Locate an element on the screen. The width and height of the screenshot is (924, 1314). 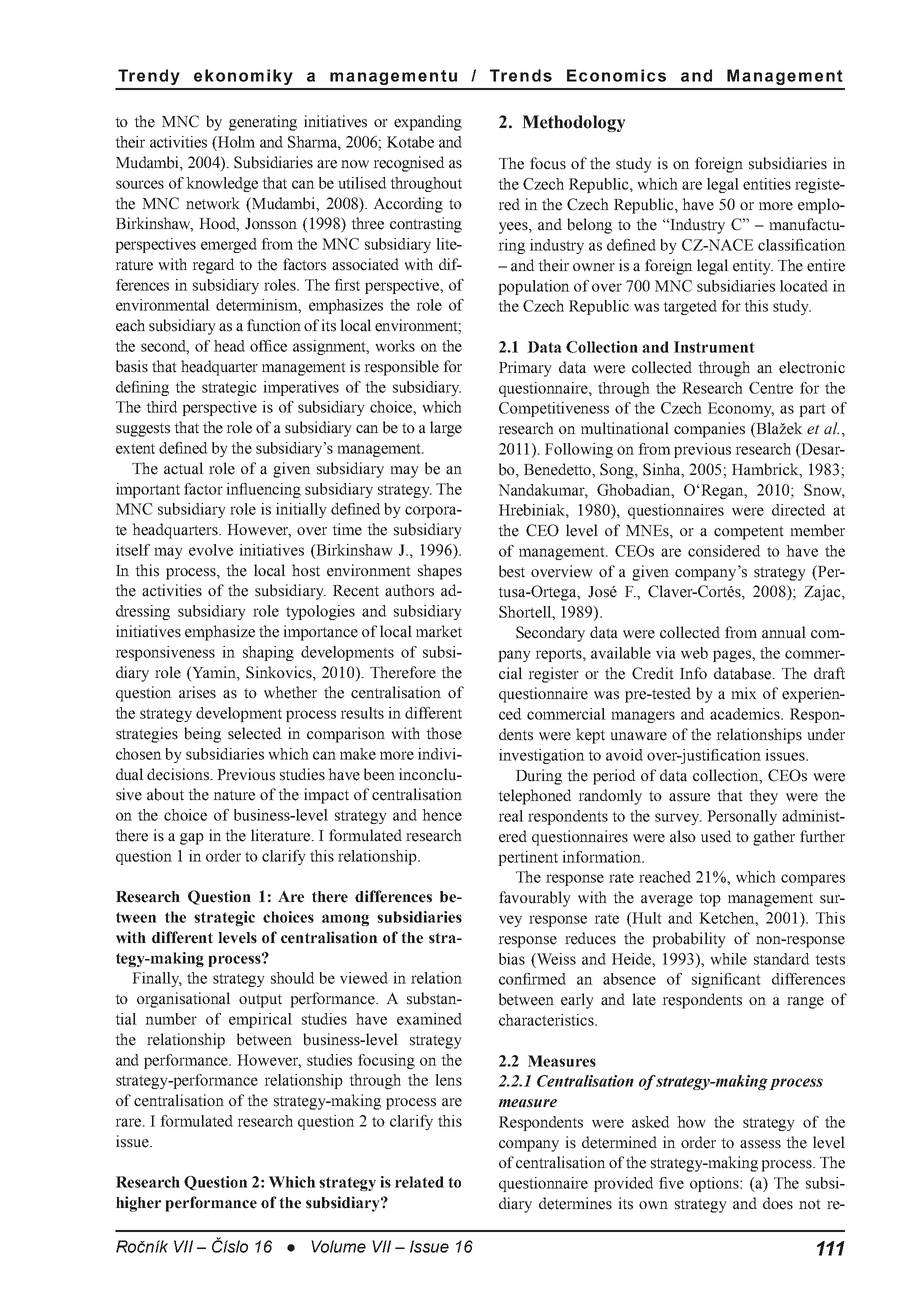
large is located at coordinates (446, 429).
